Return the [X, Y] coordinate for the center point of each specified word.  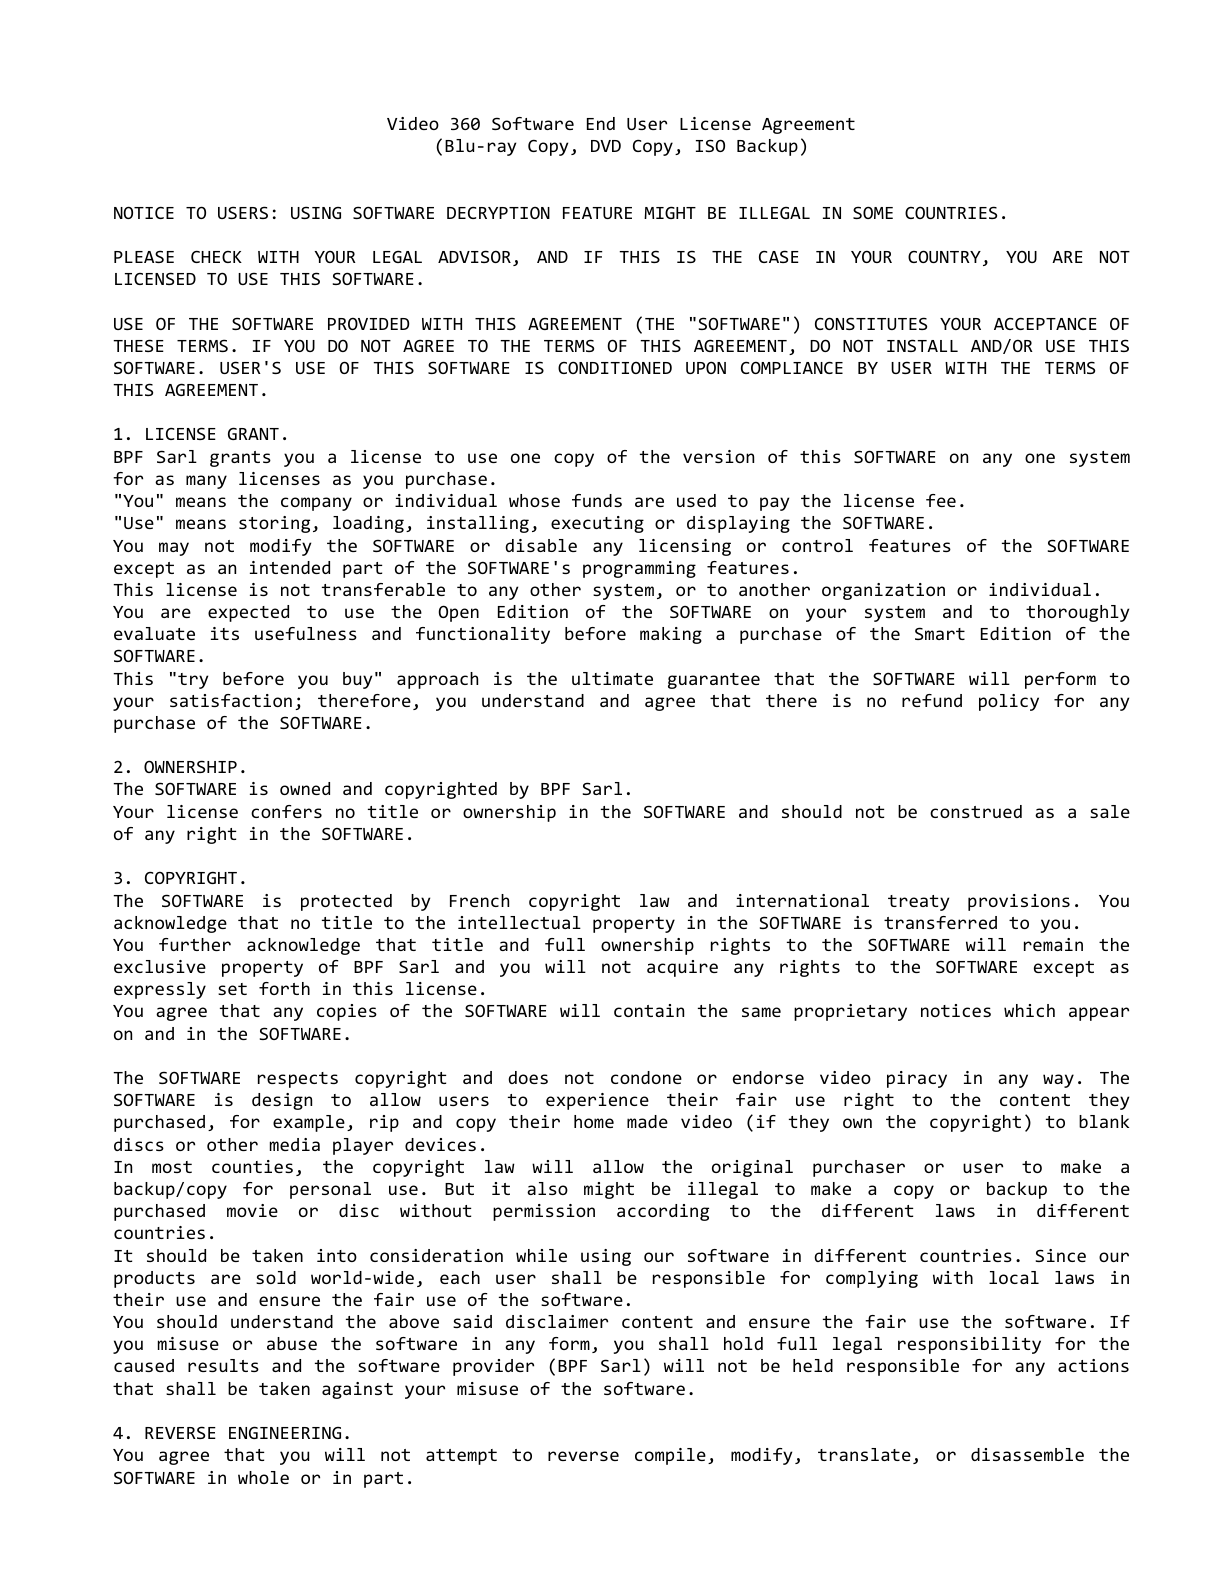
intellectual [519, 922]
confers [286, 811]
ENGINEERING [285, 1432]
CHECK [216, 257]
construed [976, 811]
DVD [606, 146]
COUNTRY [944, 256]
